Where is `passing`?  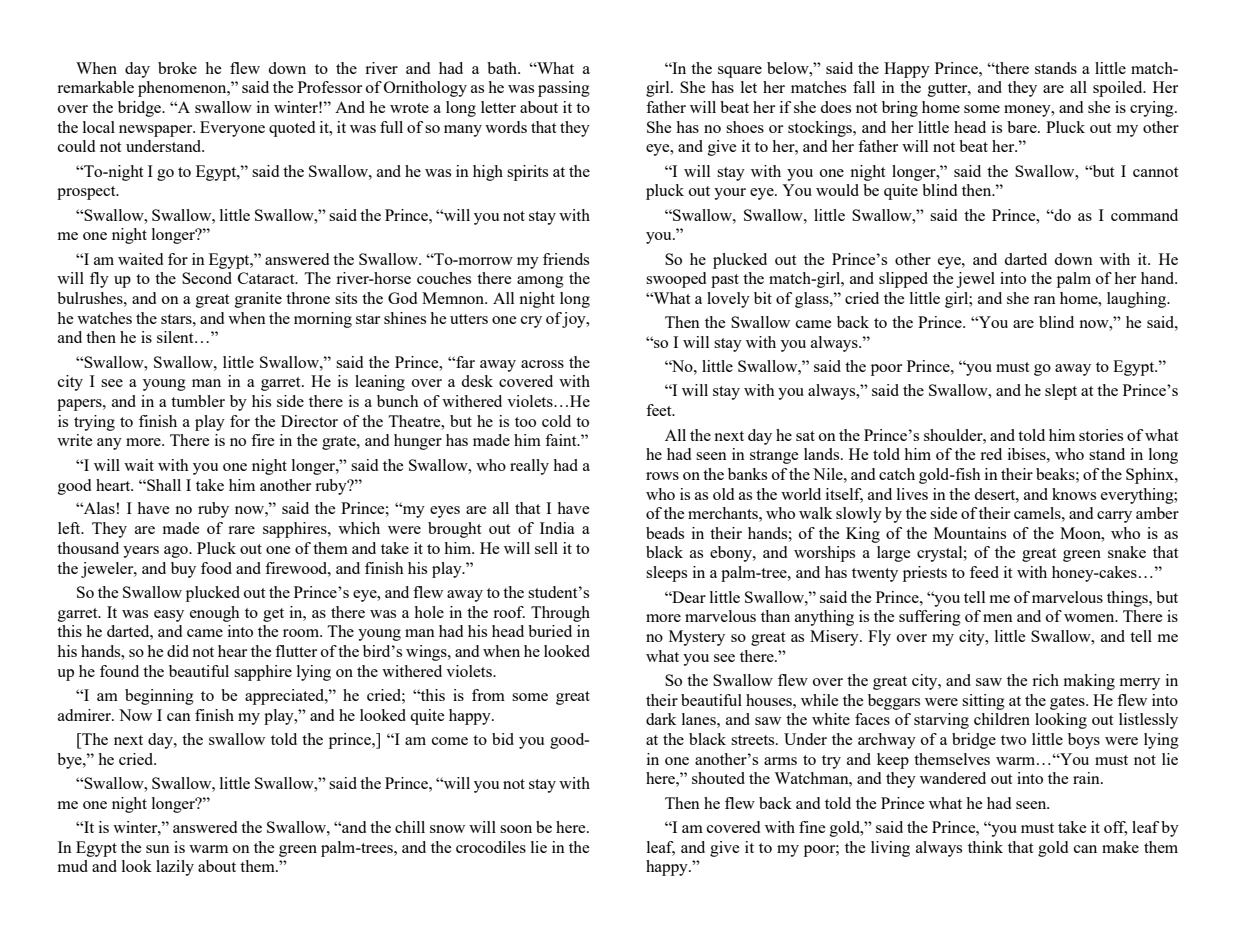 passing is located at coordinates (564, 89).
